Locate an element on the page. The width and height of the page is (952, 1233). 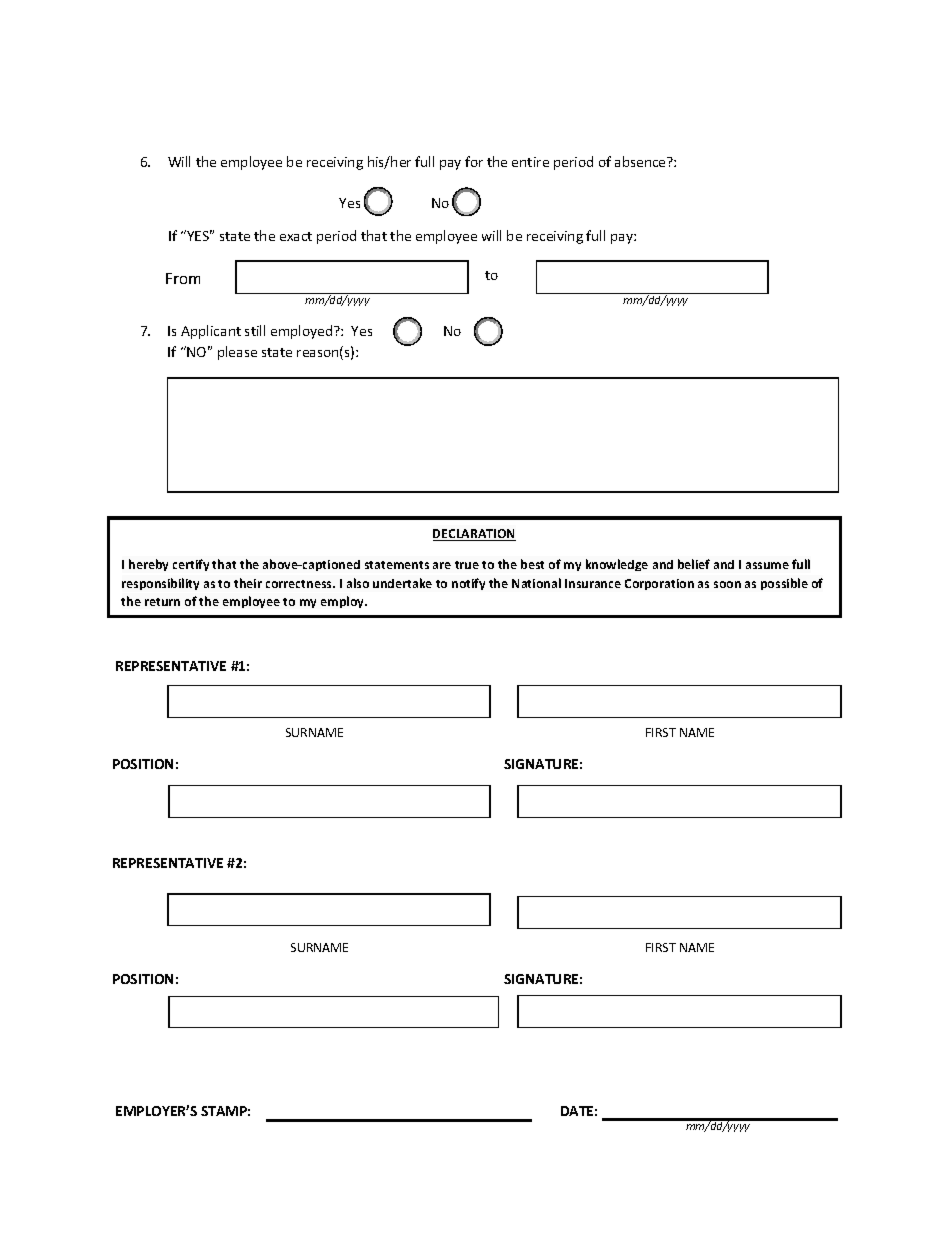
exact is located at coordinates (296, 236).
